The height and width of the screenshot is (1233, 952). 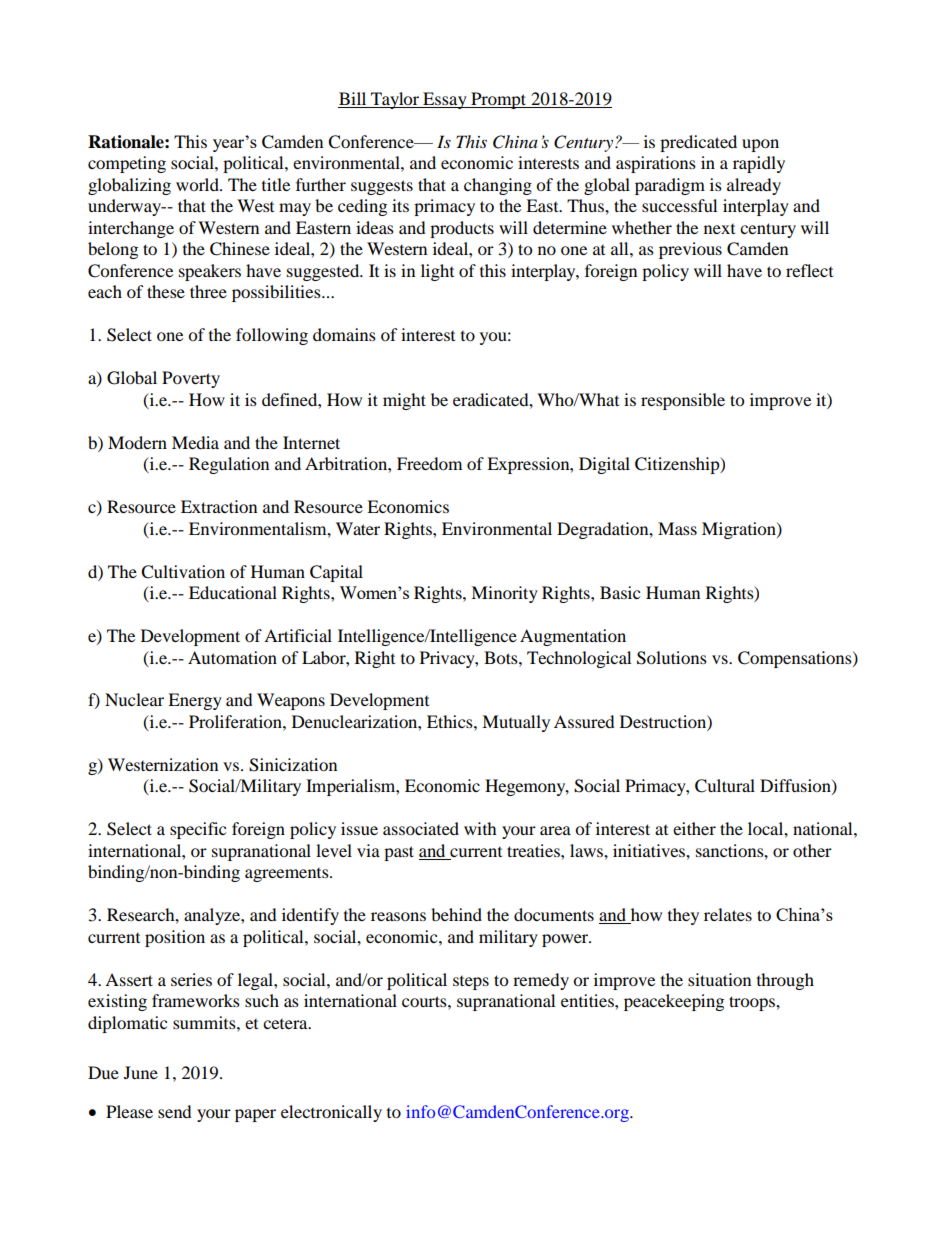 What do you see at coordinates (445, 100) in the screenshot?
I see `Essay` at bounding box center [445, 100].
